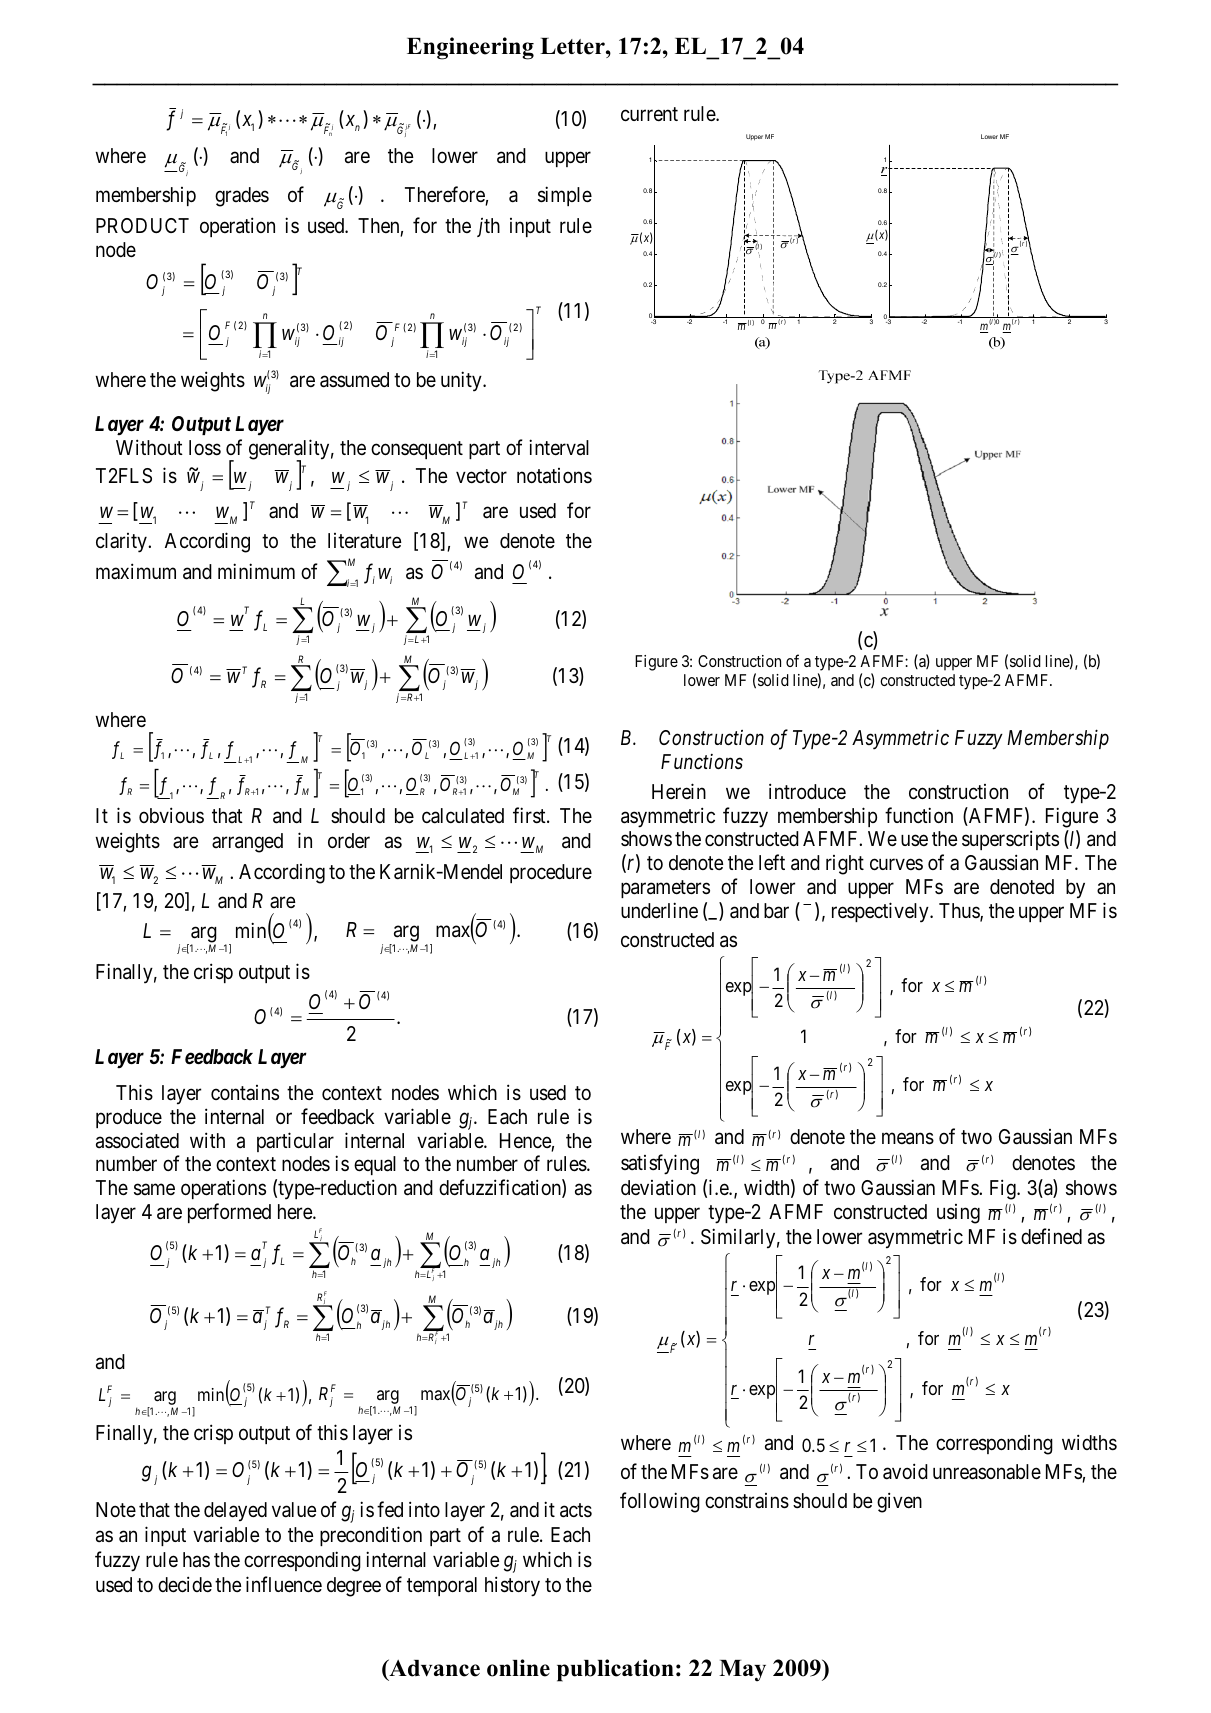  Describe the element at coordinates (899, 1502) in the image. I see `given` at that location.
